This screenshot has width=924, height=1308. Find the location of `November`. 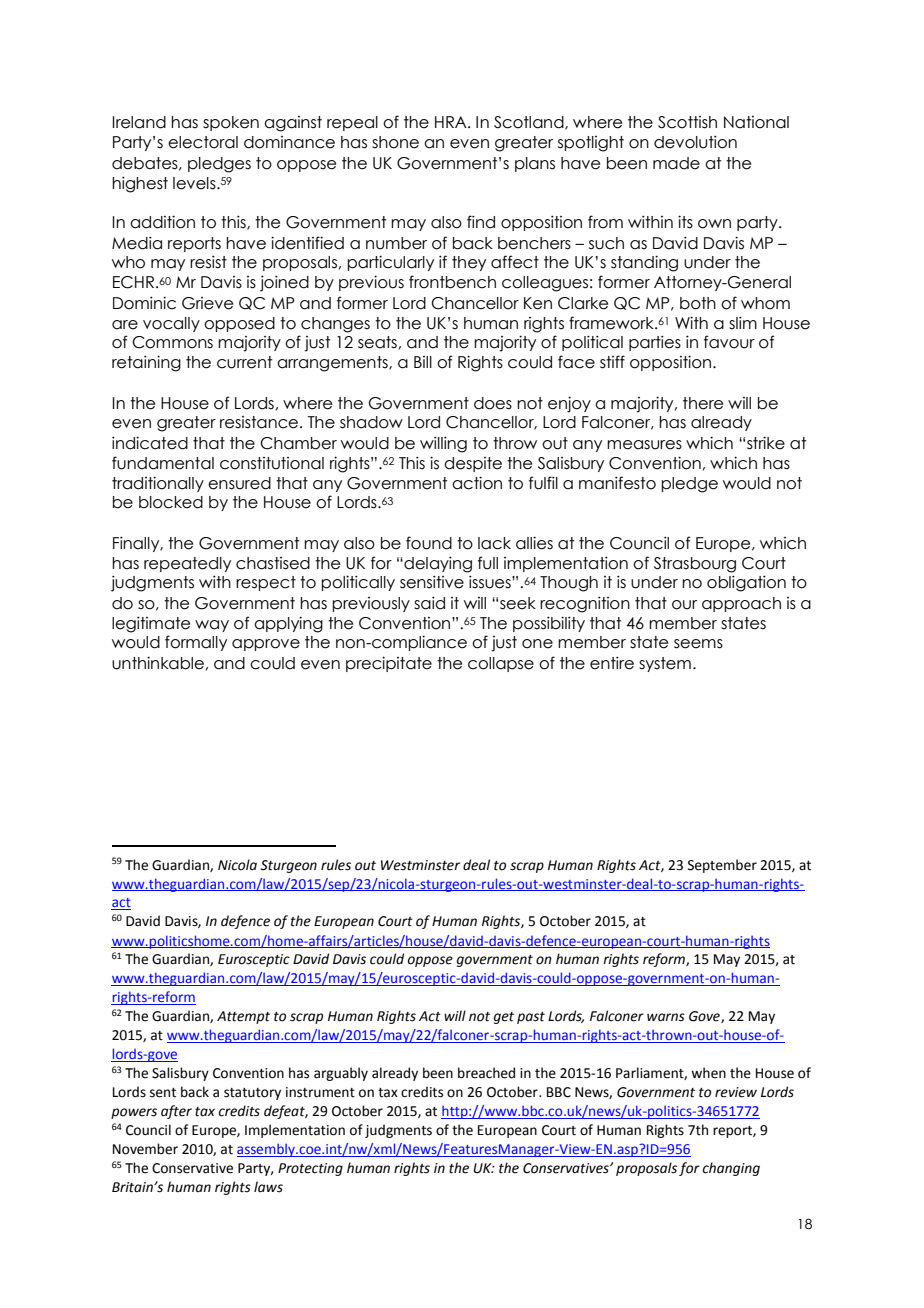

November is located at coordinates (145, 1149).
